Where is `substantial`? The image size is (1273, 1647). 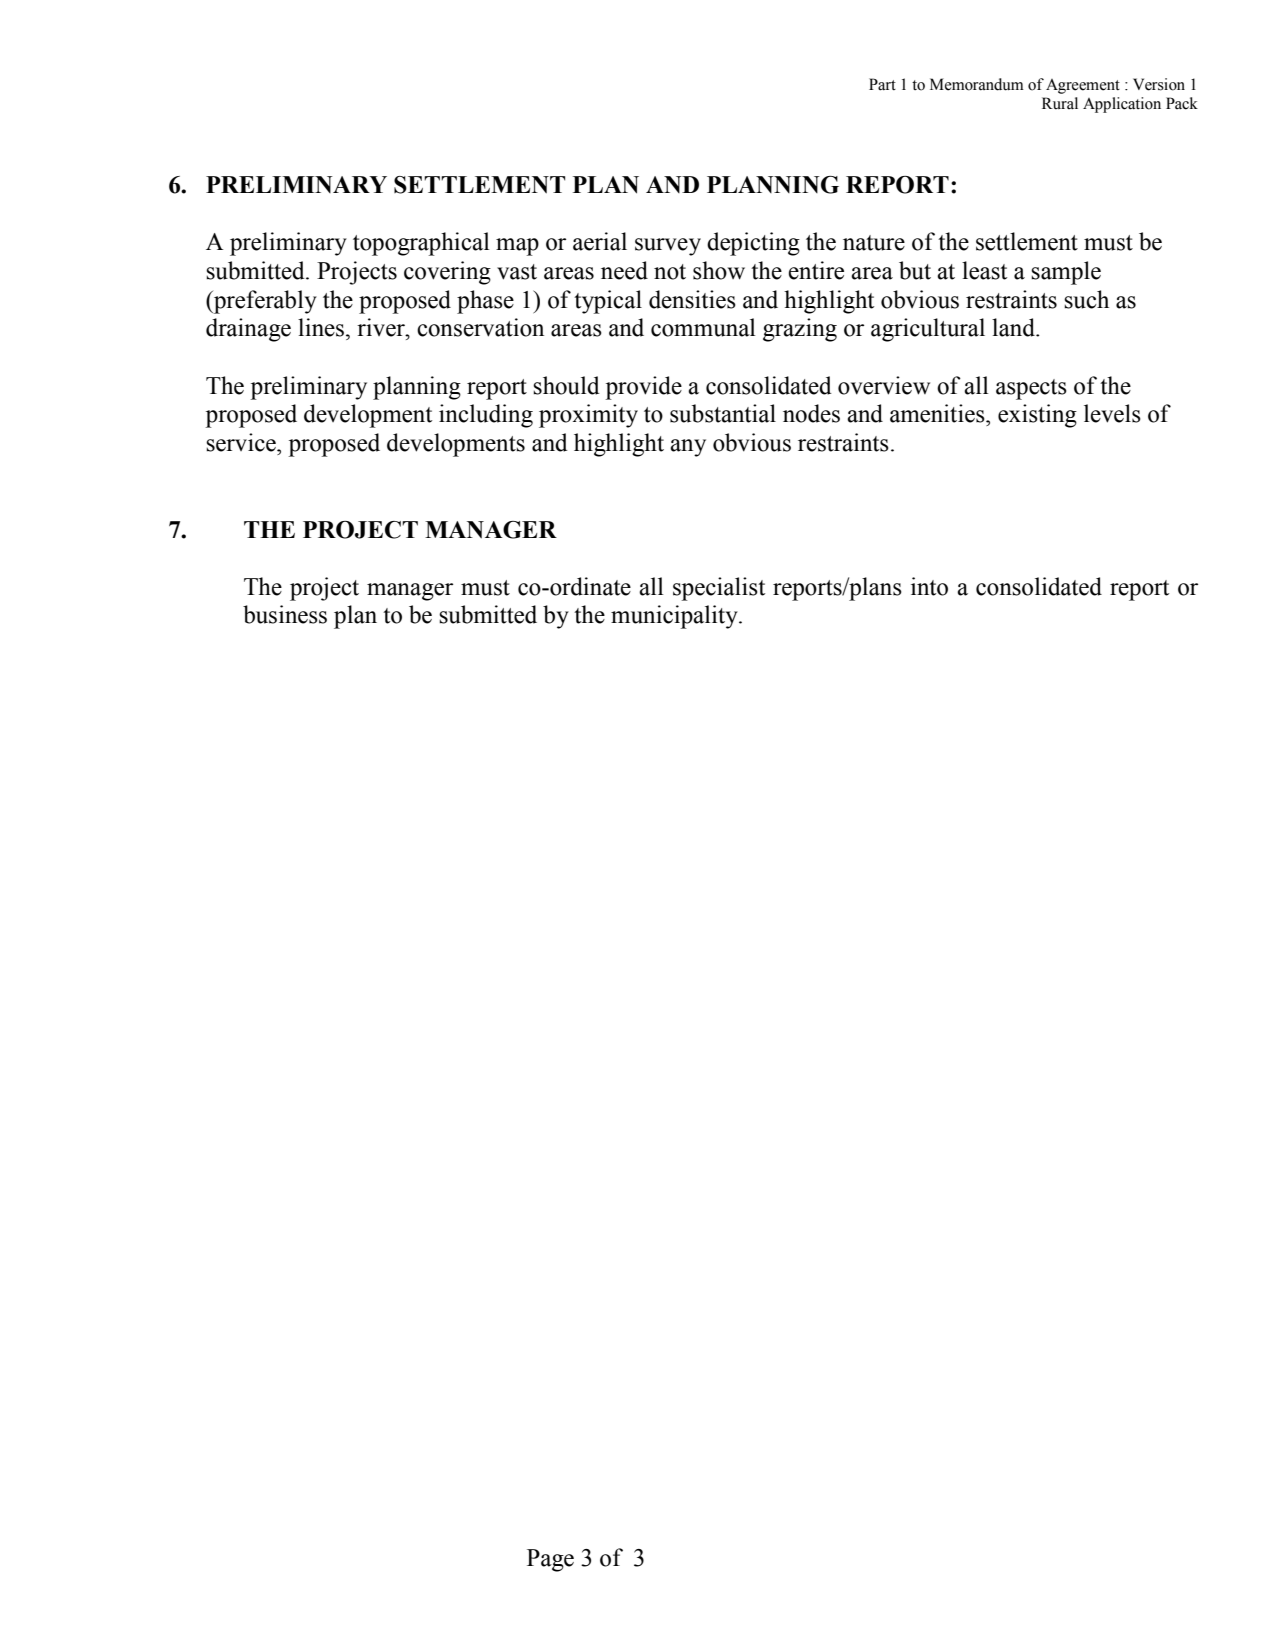 substantial is located at coordinates (723, 413).
